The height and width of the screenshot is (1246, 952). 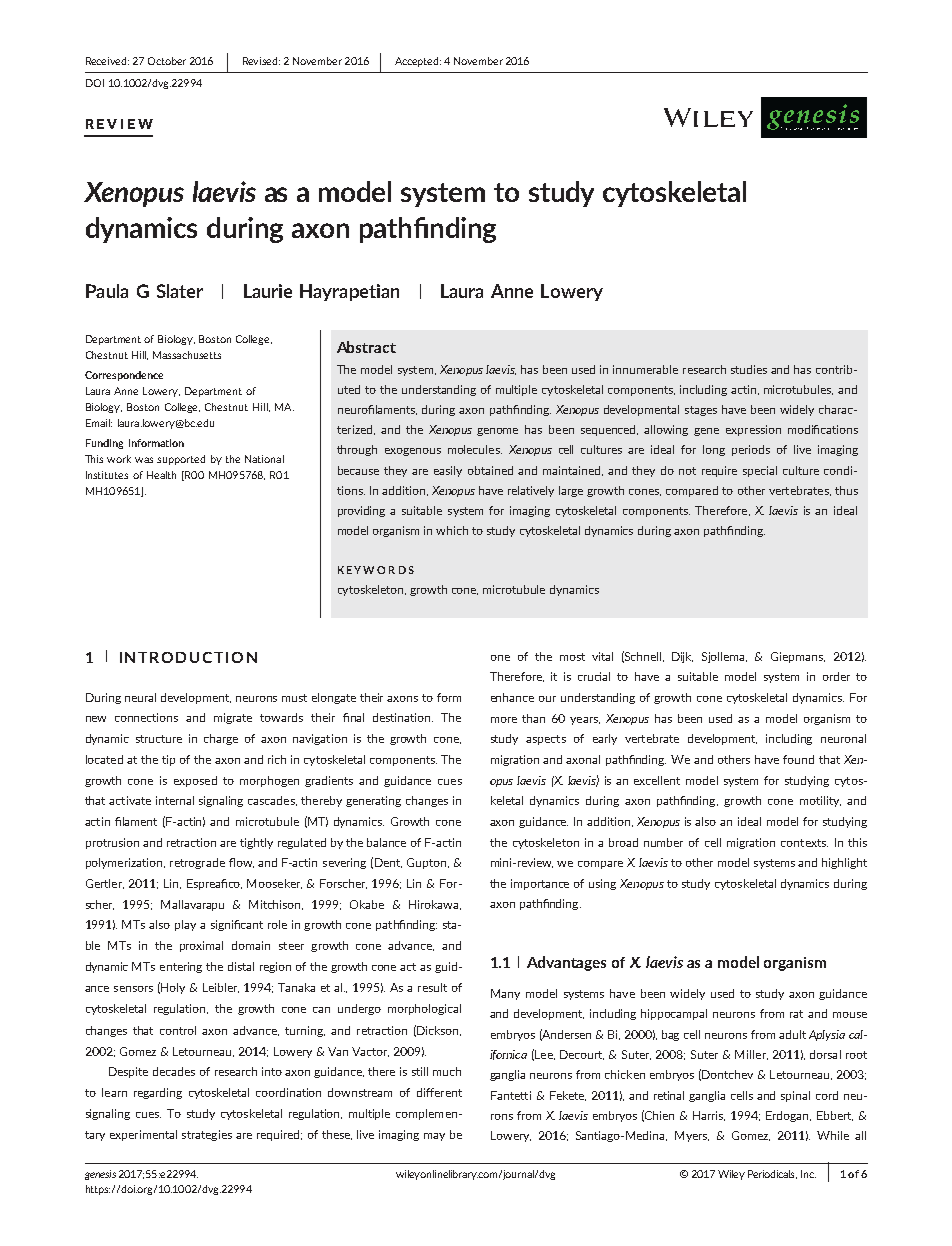 What do you see at coordinates (167, 61) in the screenshot?
I see `October` at bounding box center [167, 61].
